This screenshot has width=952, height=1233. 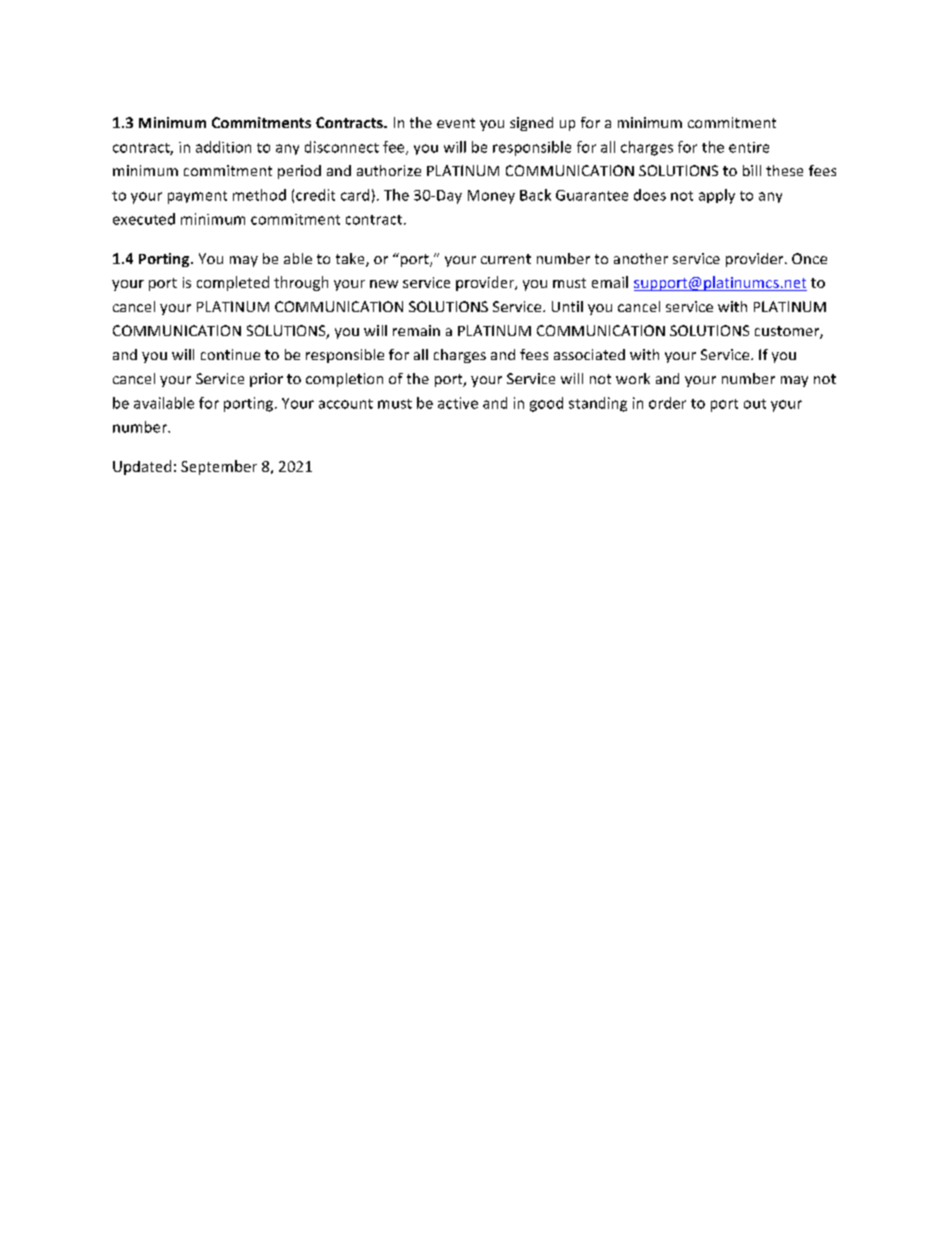 What do you see at coordinates (223, 147) in the screenshot?
I see `addition` at bounding box center [223, 147].
